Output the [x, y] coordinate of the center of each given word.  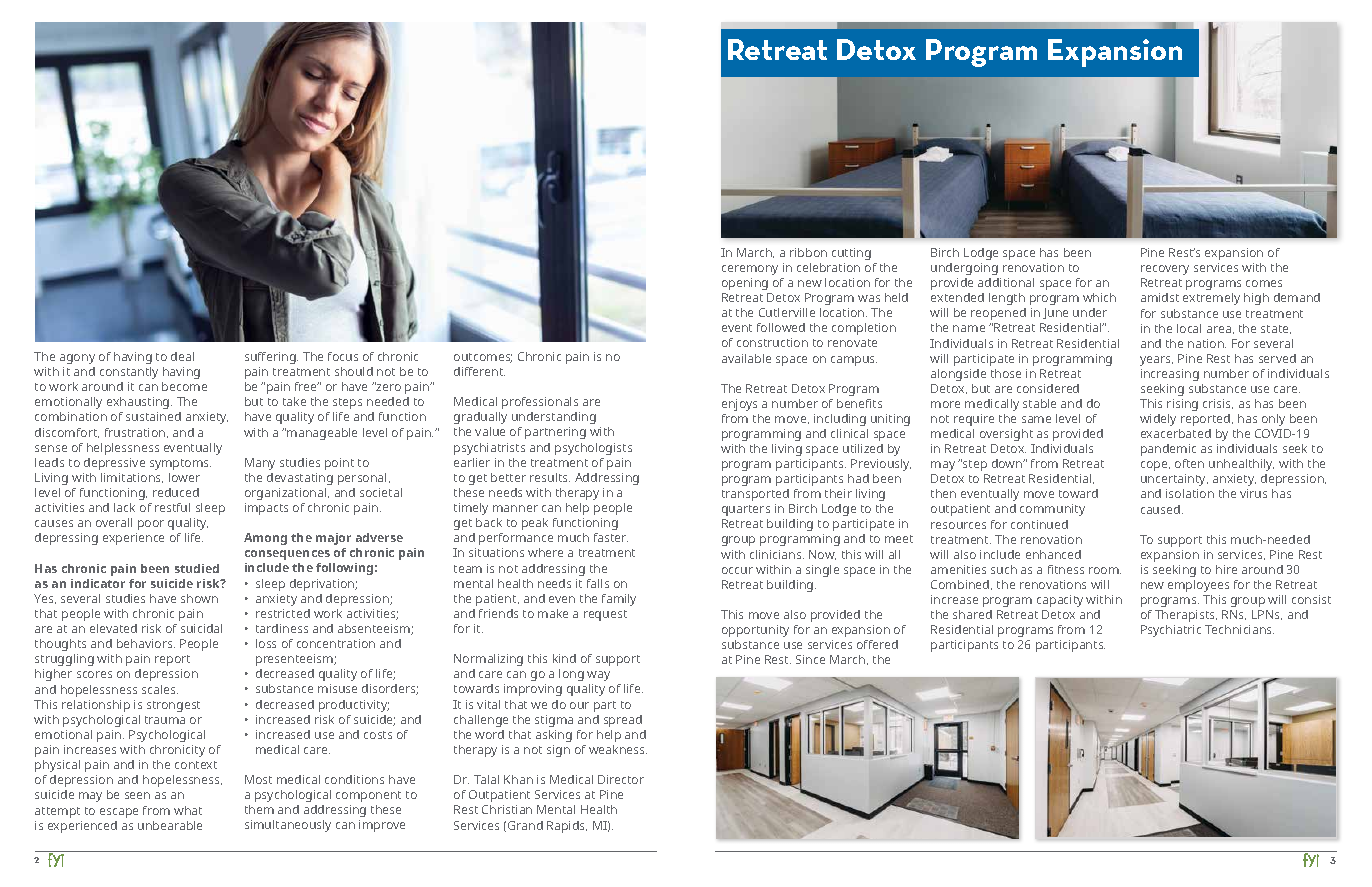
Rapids [567, 827]
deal [182, 356]
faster [611, 537]
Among [265, 539]
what [188, 810]
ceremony [750, 270]
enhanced [1053, 554]
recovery [1165, 270]
